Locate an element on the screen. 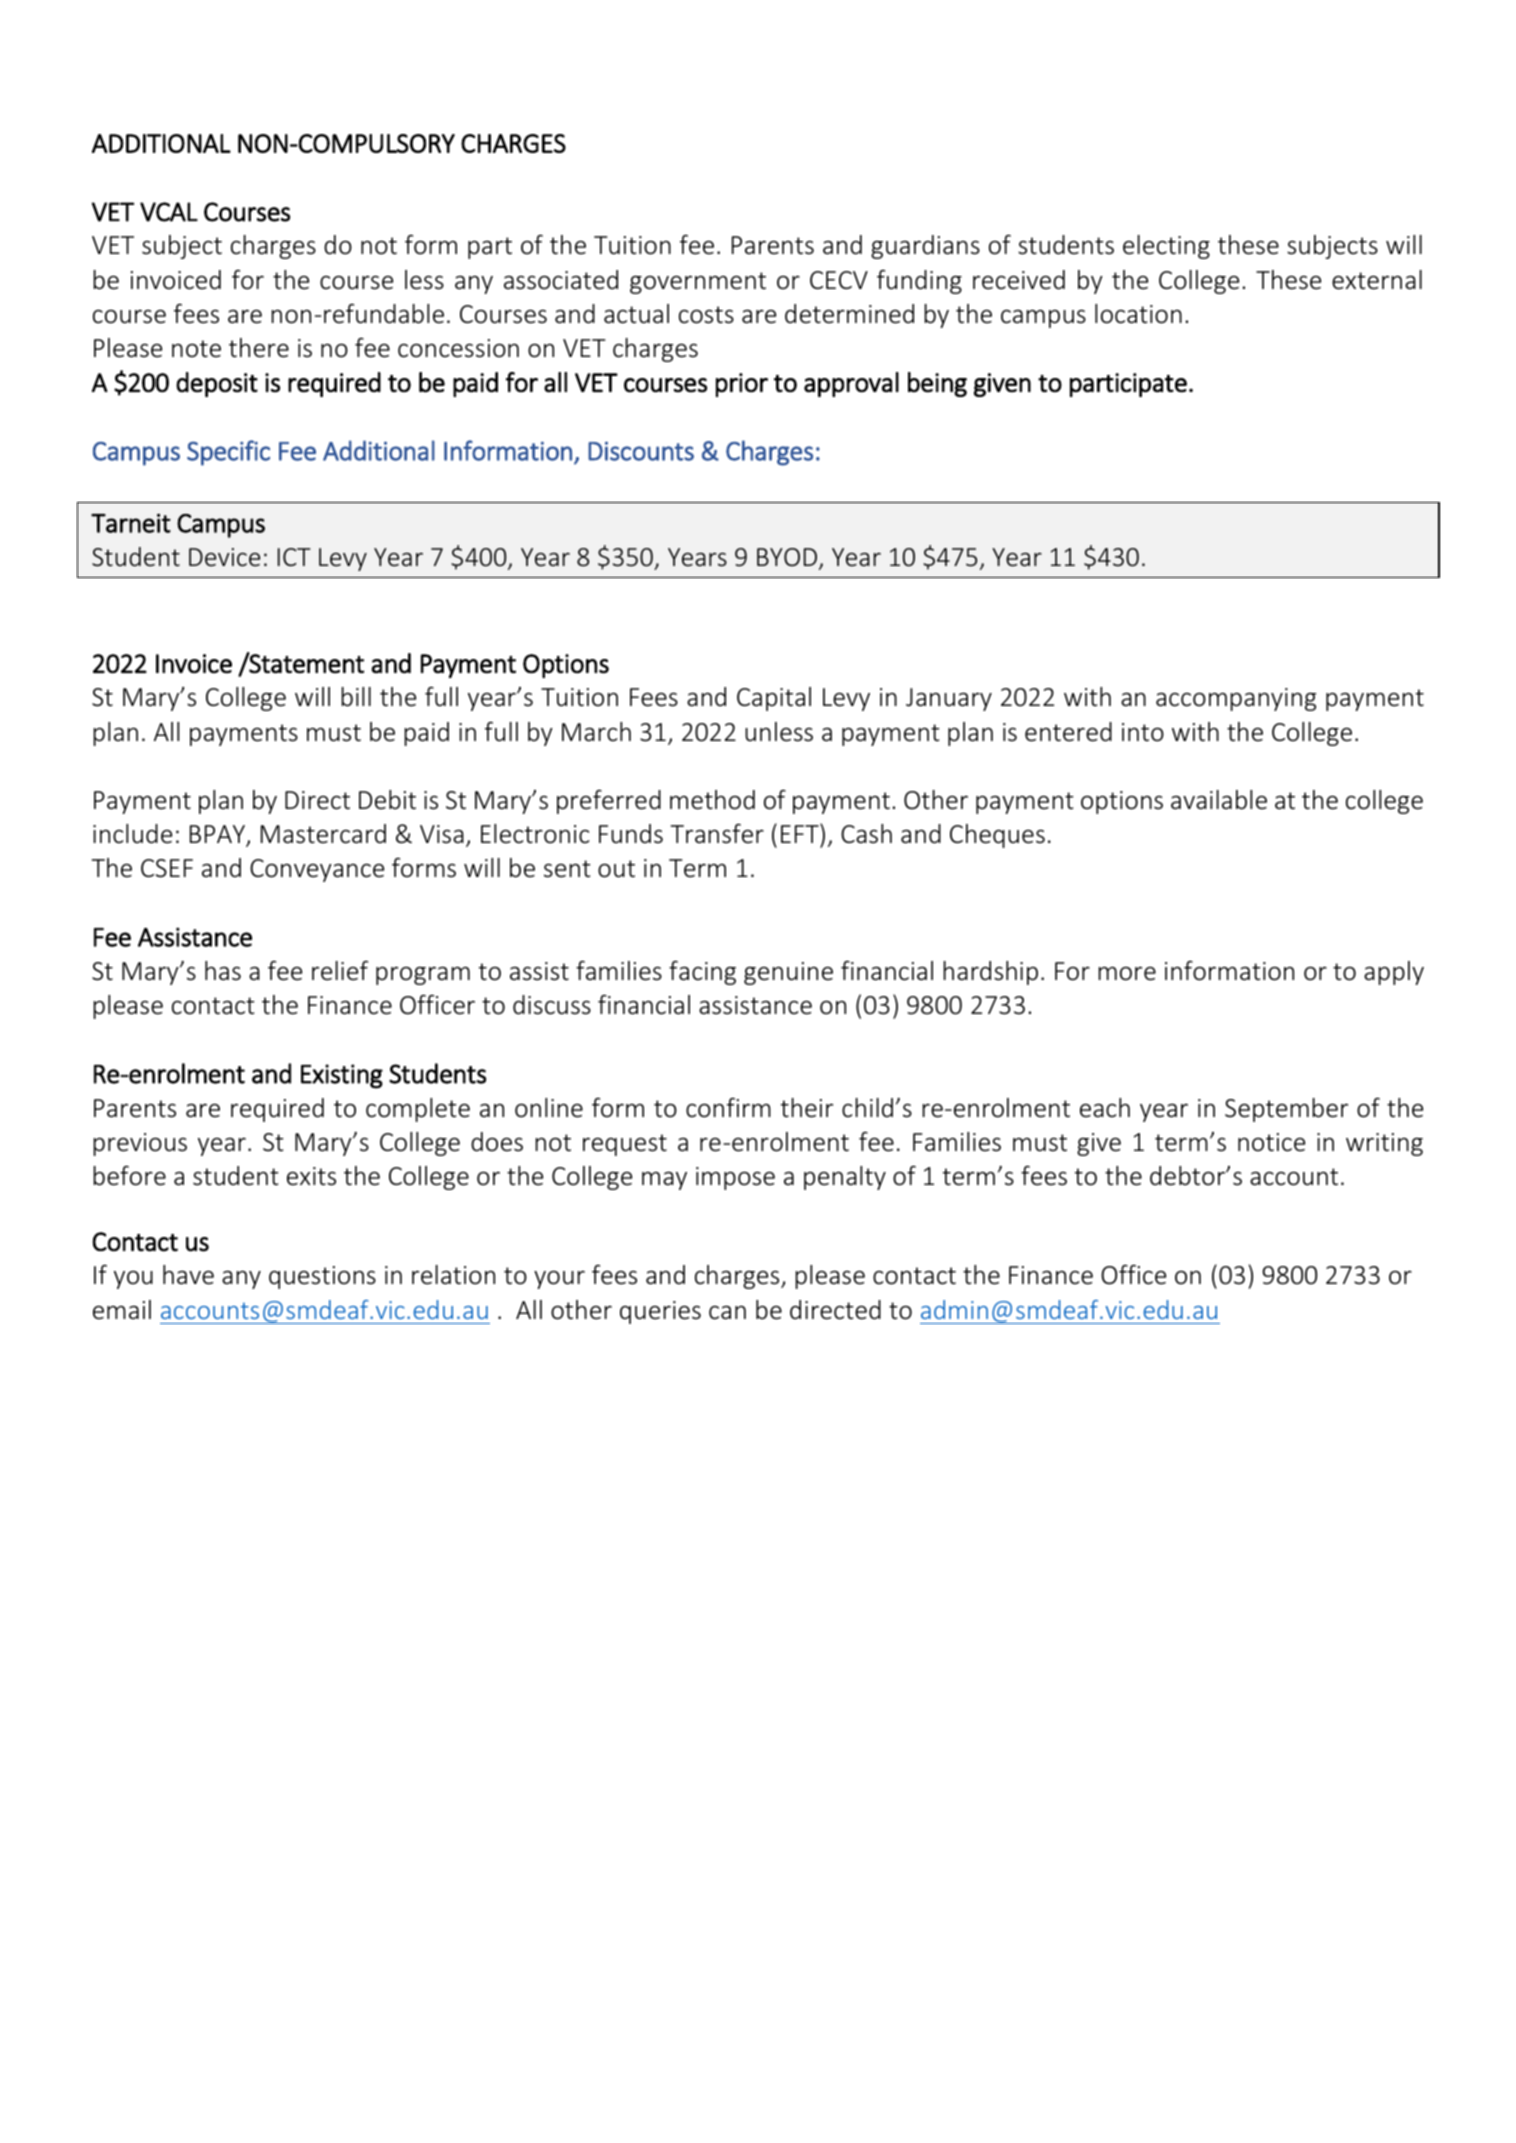 This screenshot has width=1516, height=2143. electing is located at coordinates (1166, 247).
